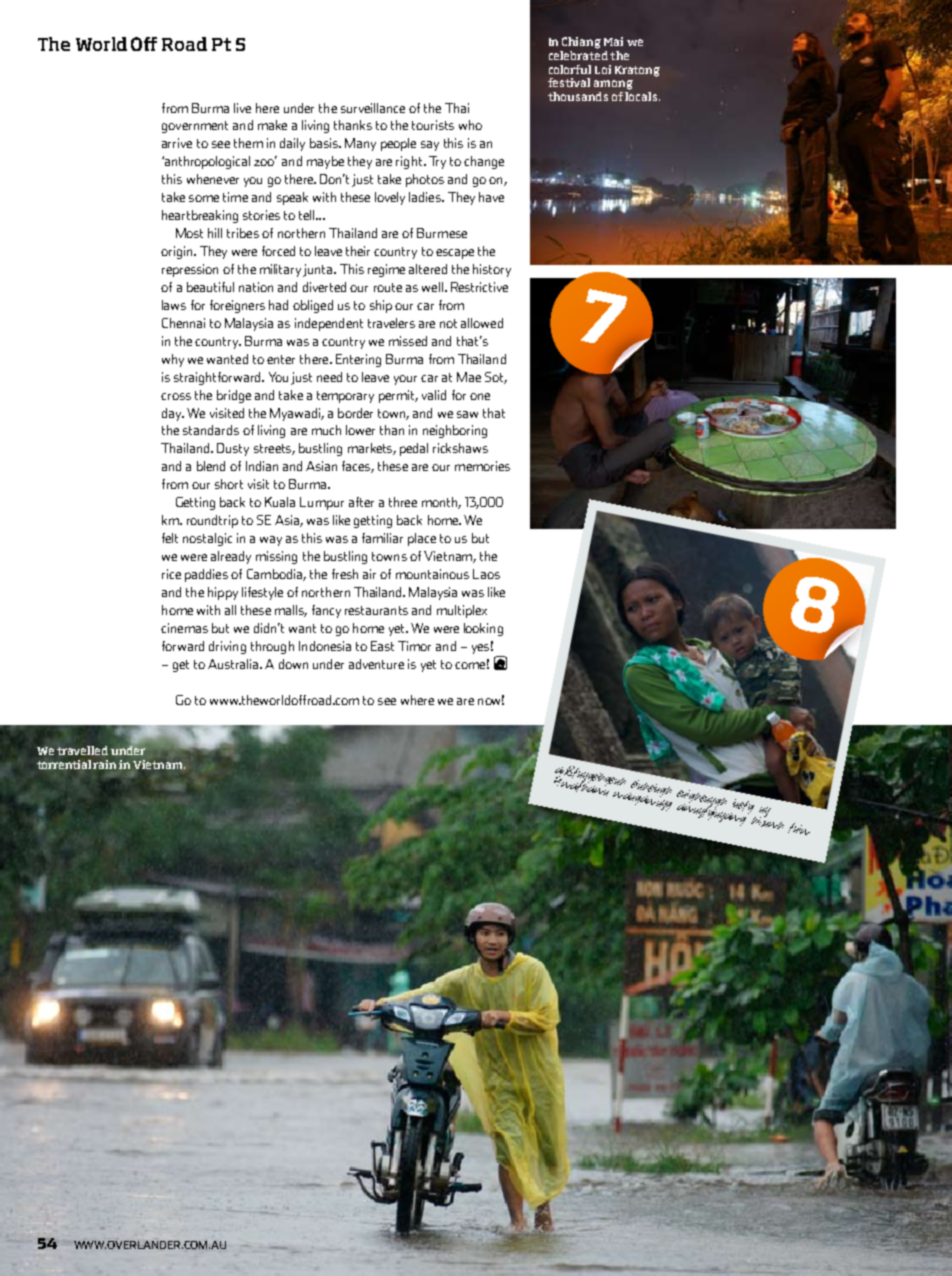 The height and width of the document is (1276, 952). Describe the element at coordinates (376, 610) in the document. I see `restaurants` at that location.
